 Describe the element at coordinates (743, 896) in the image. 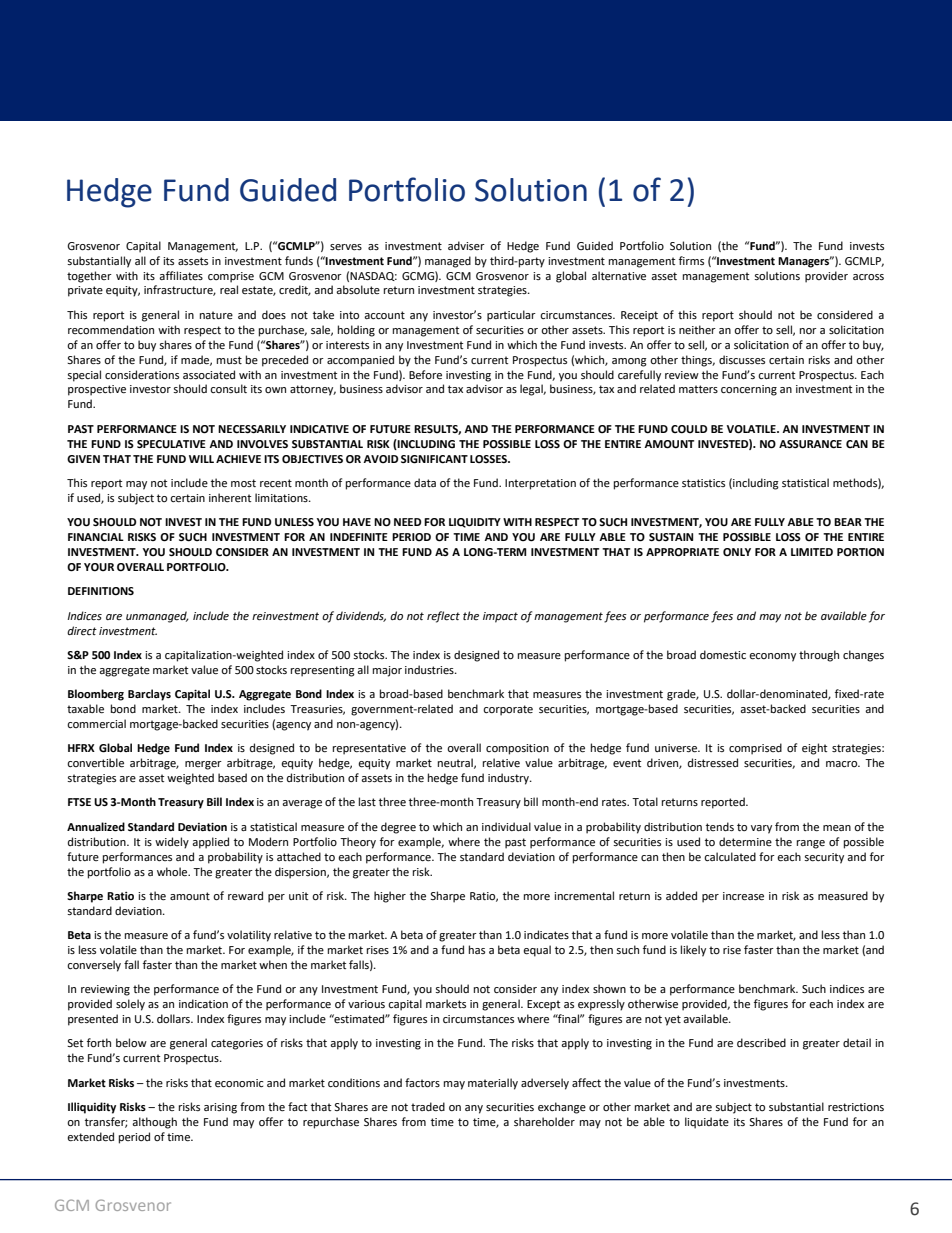

I see `increase` at that location.
